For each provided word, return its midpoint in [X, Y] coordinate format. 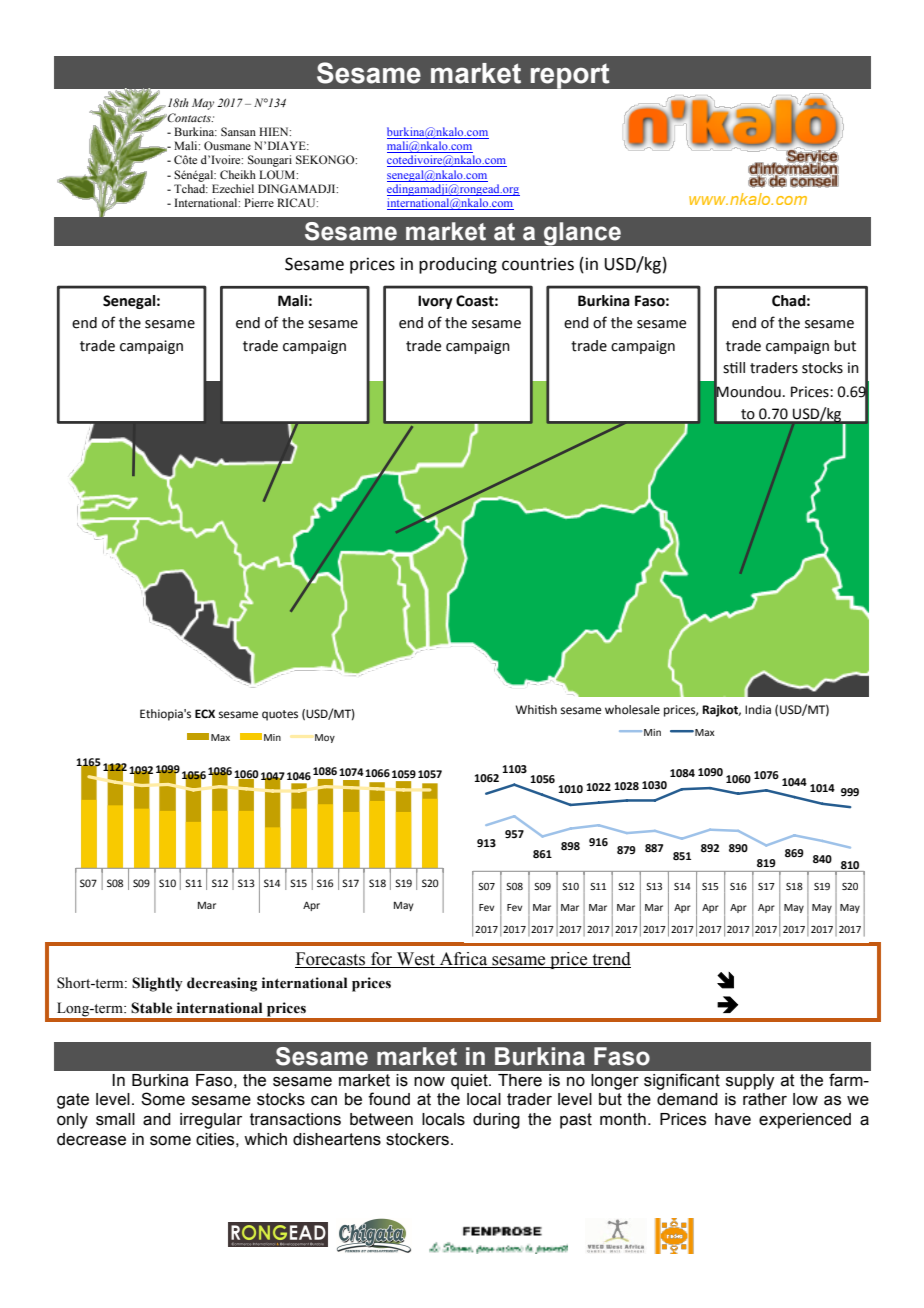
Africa [463, 959]
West [416, 959]
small [115, 1119]
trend [612, 959]
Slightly [157, 984]
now [429, 1082]
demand [687, 1099]
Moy [325, 738]
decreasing [222, 984]
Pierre [259, 202]
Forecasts [330, 959]
